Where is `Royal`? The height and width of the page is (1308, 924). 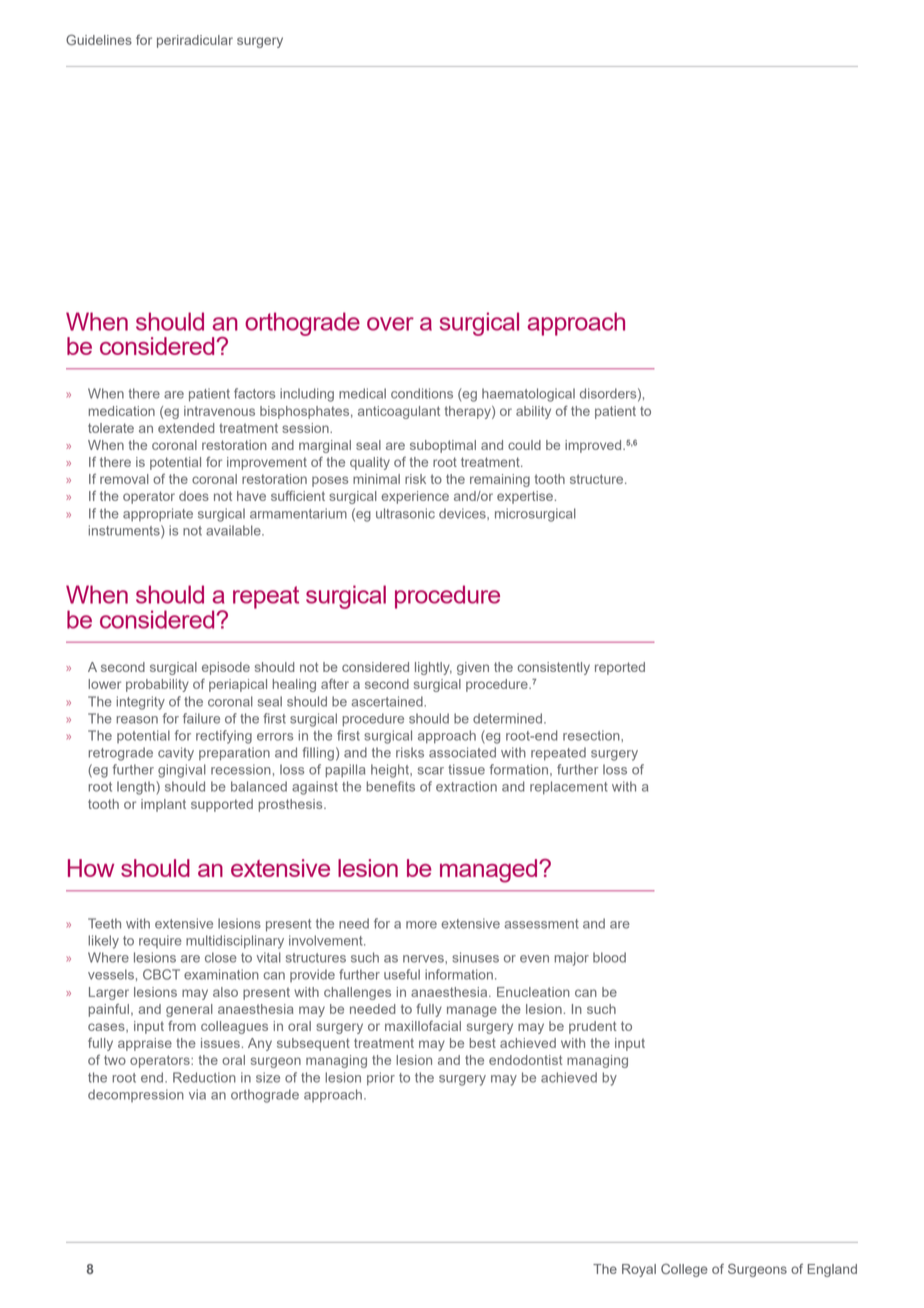 Royal is located at coordinates (639, 1270).
